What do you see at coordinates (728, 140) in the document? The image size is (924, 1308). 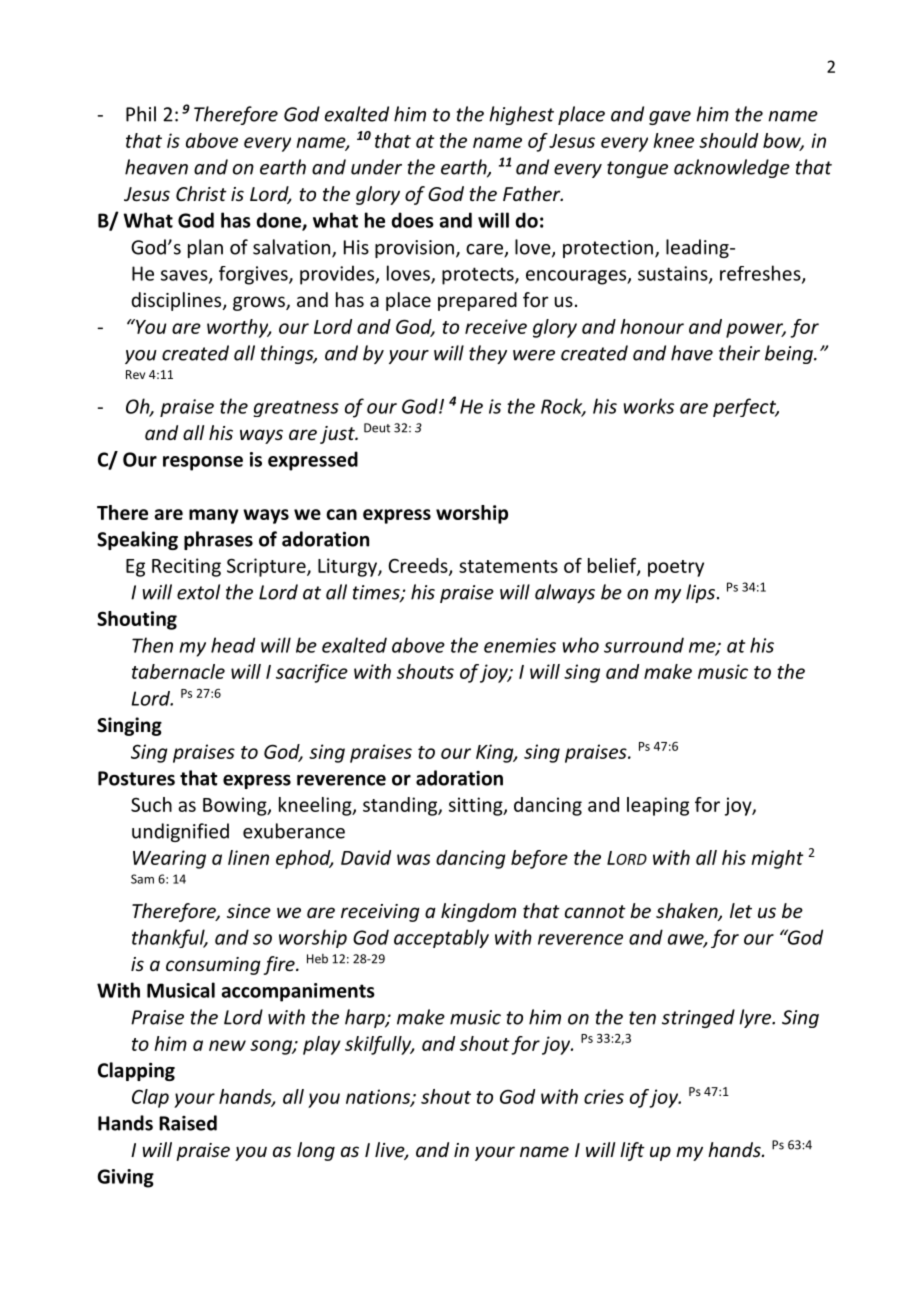 I see `should` at bounding box center [728, 140].
